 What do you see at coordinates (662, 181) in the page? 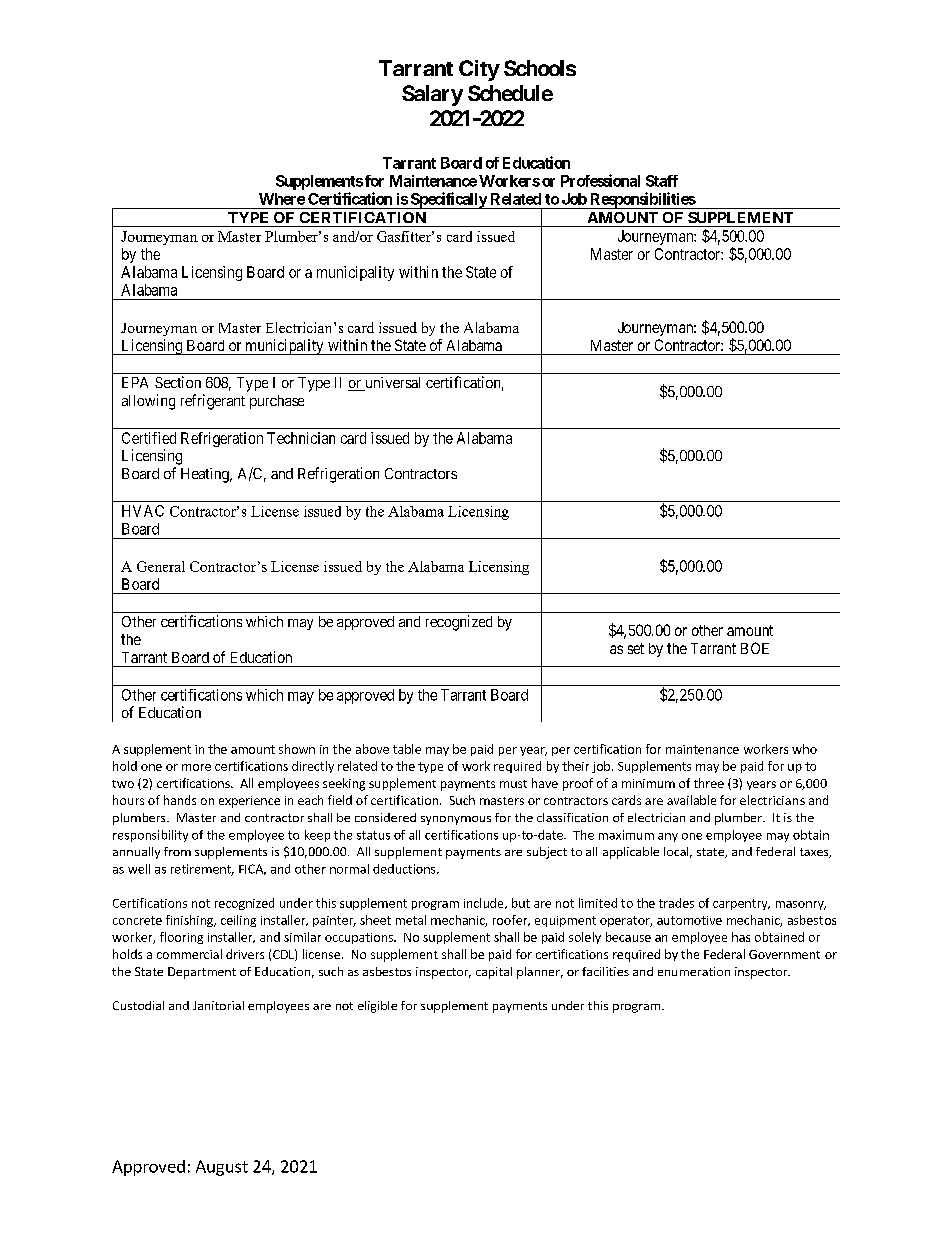
I see `Staff` at bounding box center [662, 181].
